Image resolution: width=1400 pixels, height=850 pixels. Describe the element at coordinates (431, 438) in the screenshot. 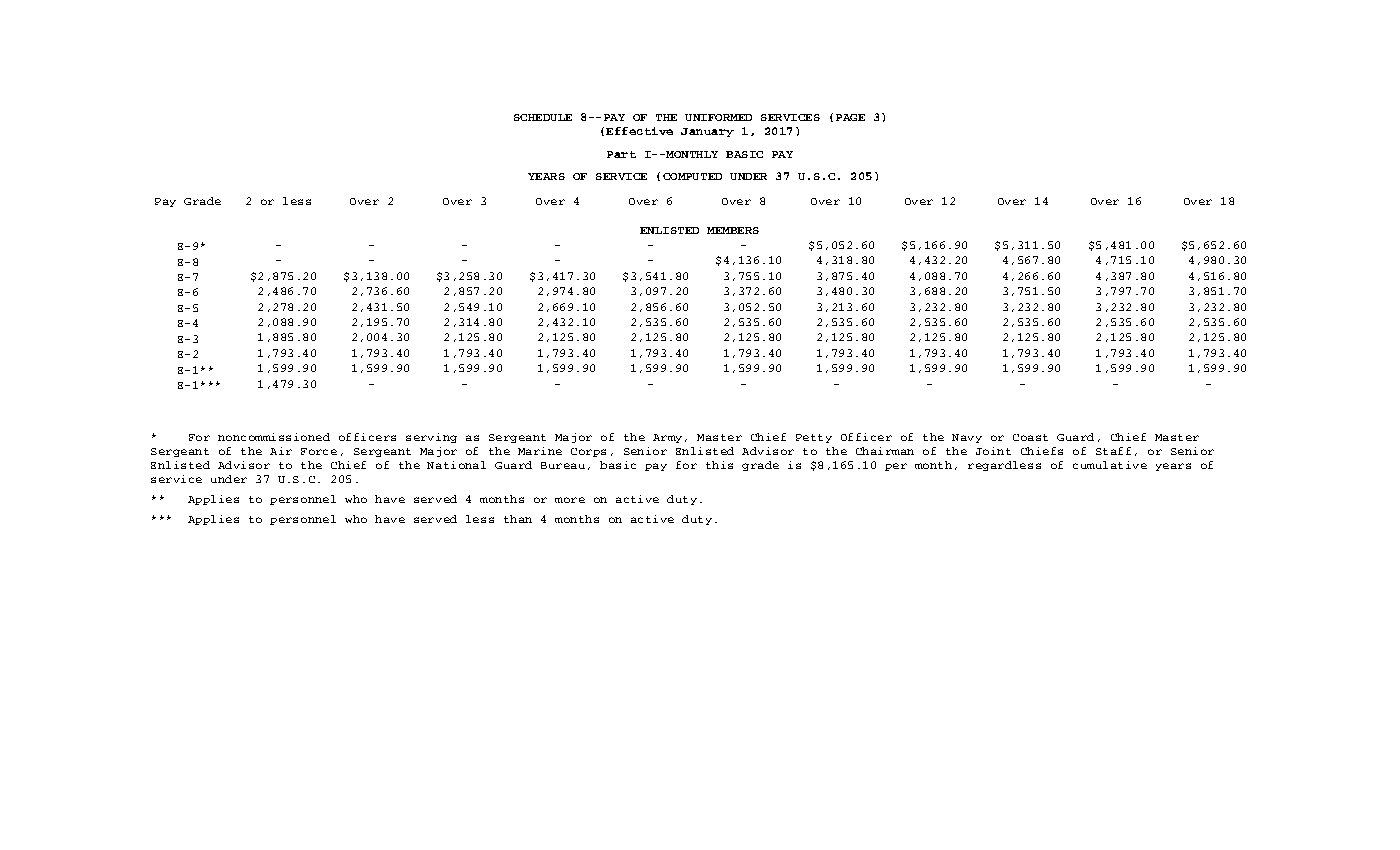

I see `serving` at that location.
